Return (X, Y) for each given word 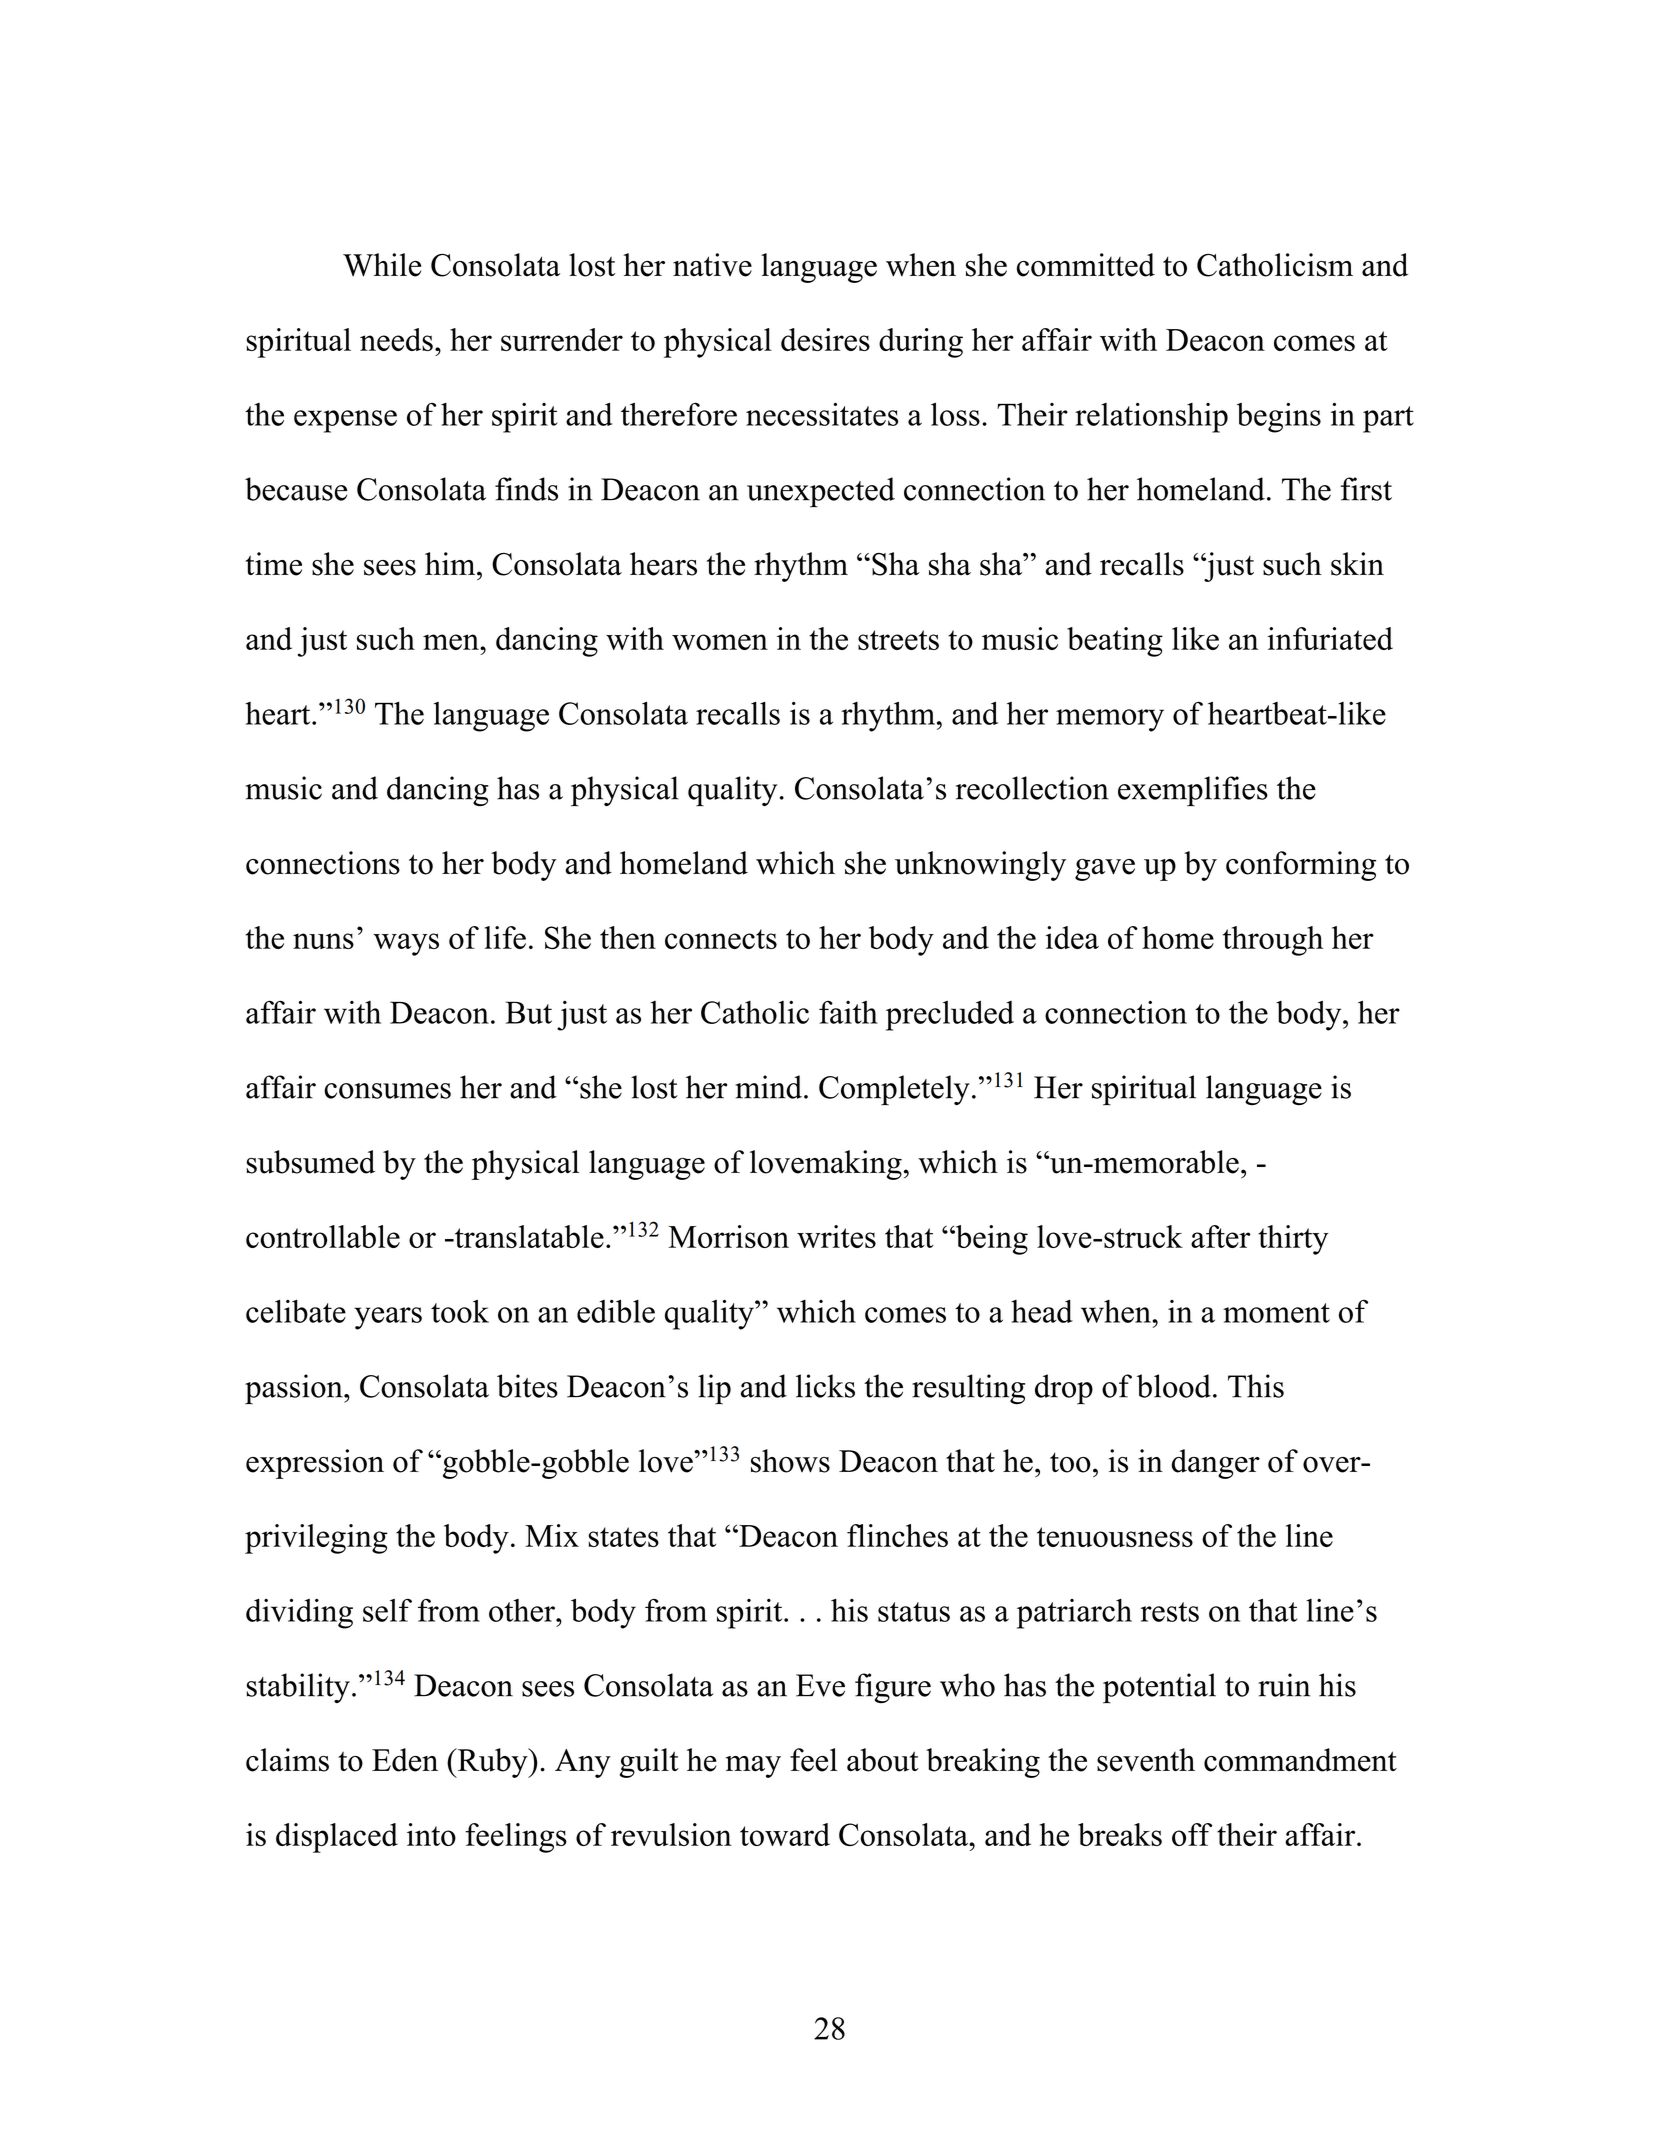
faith (848, 1012)
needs (396, 339)
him (451, 563)
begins (1279, 418)
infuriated (1330, 638)
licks (825, 1386)
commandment (1300, 1760)
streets (898, 640)
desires (825, 339)
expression (315, 1464)
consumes (387, 1091)
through (1273, 941)
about (883, 1760)
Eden (405, 1760)
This (1256, 1386)
